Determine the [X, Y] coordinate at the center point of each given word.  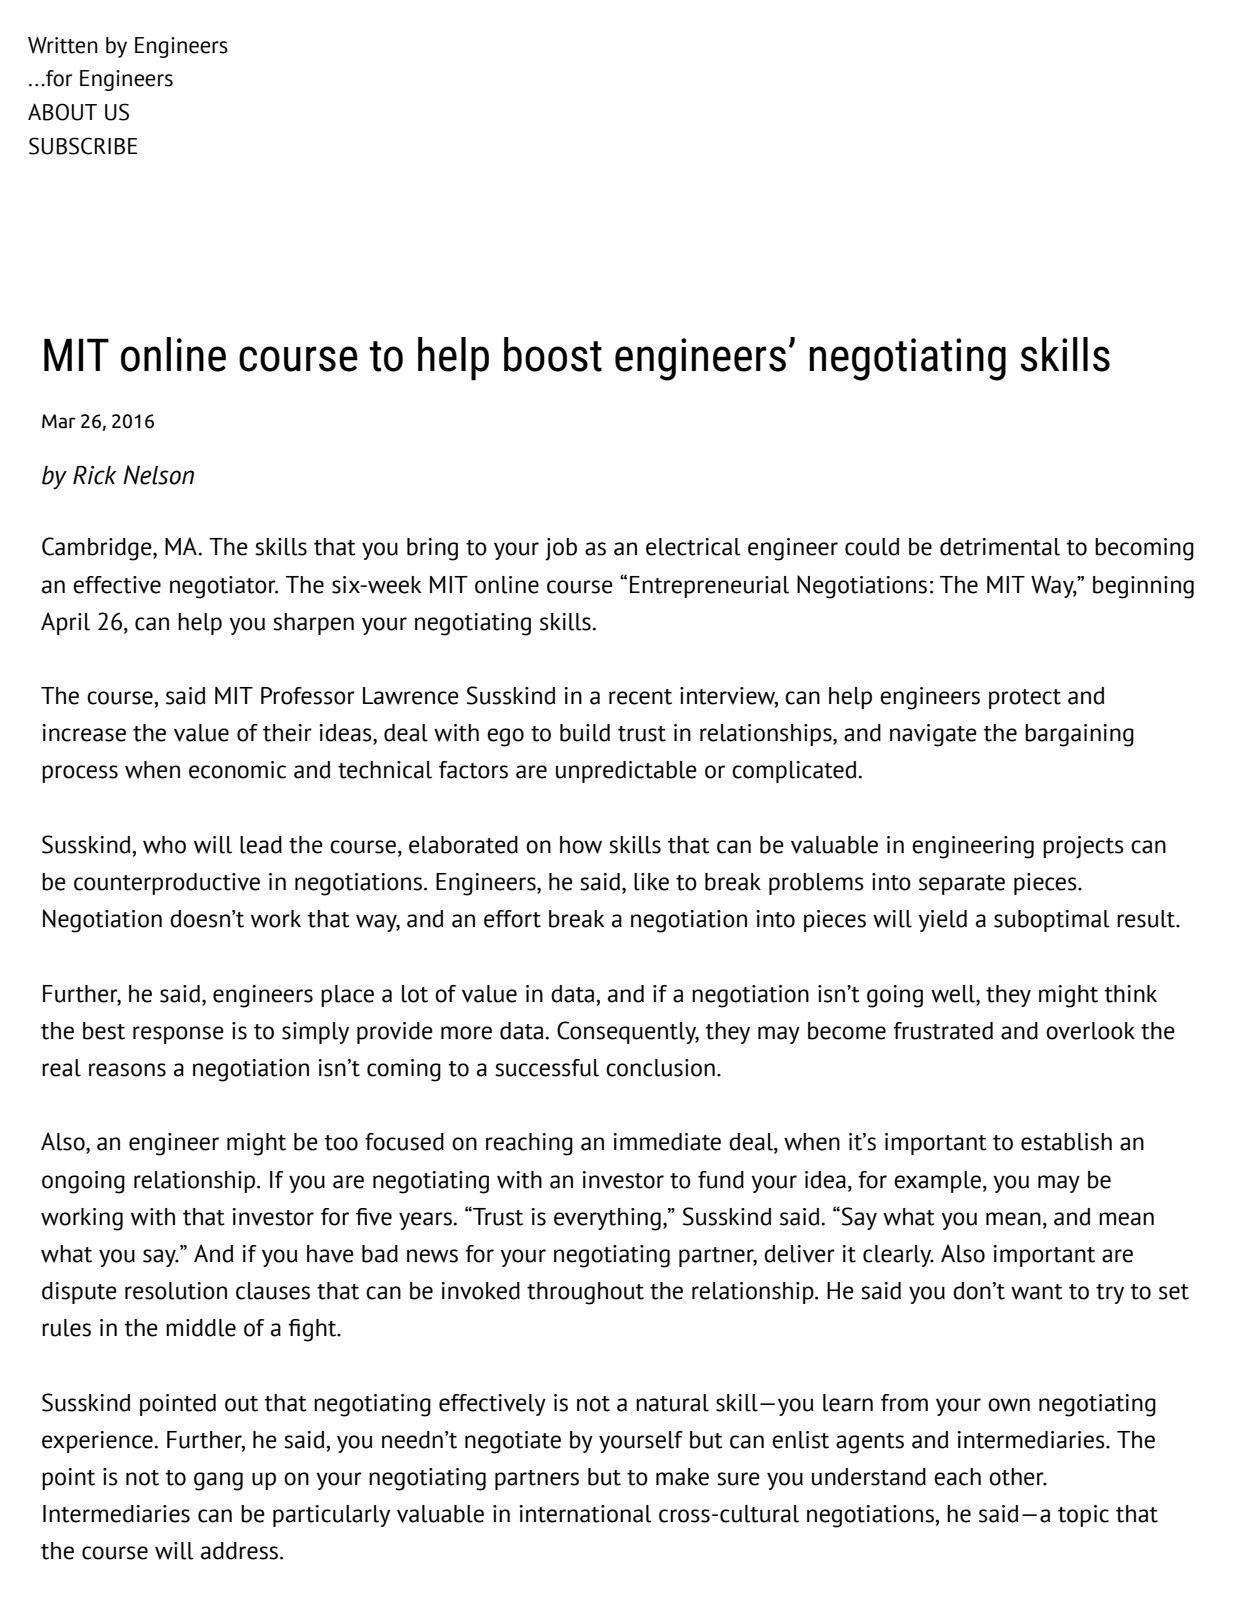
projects [1083, 847]
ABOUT [62, 112]
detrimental [1000, 547]
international [585, 1514]
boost [553, 354]
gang [218, 1481]
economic [237, 770]
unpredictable [626, 772]
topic [1083, 1516]
